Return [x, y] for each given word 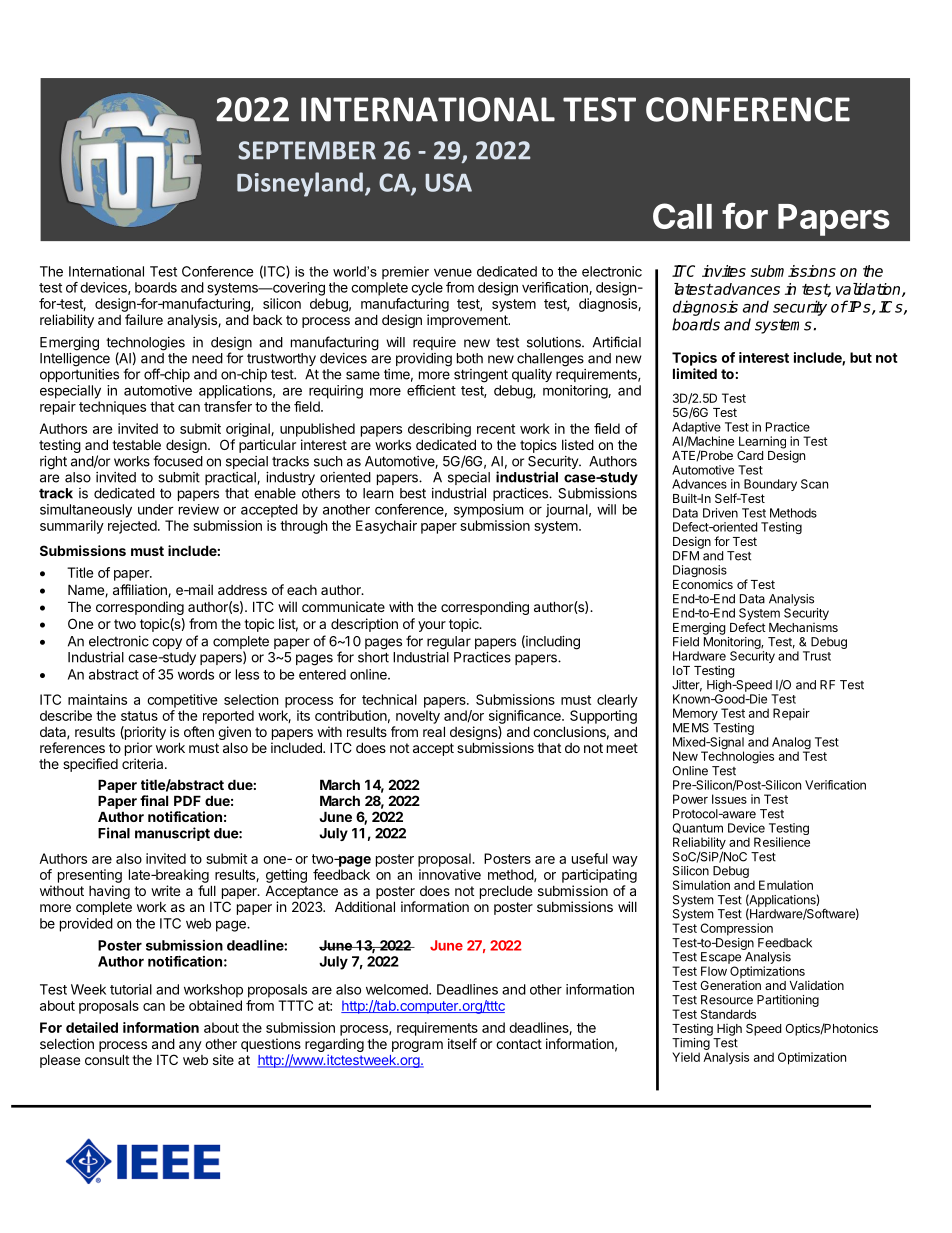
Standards [728, 1014]
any [190, 1046]
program [417, 1046]
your [432, 626]
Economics [703, 584]
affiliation [141, 590]
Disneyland [300, 184]
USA [448, 182]
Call [682, 216]
